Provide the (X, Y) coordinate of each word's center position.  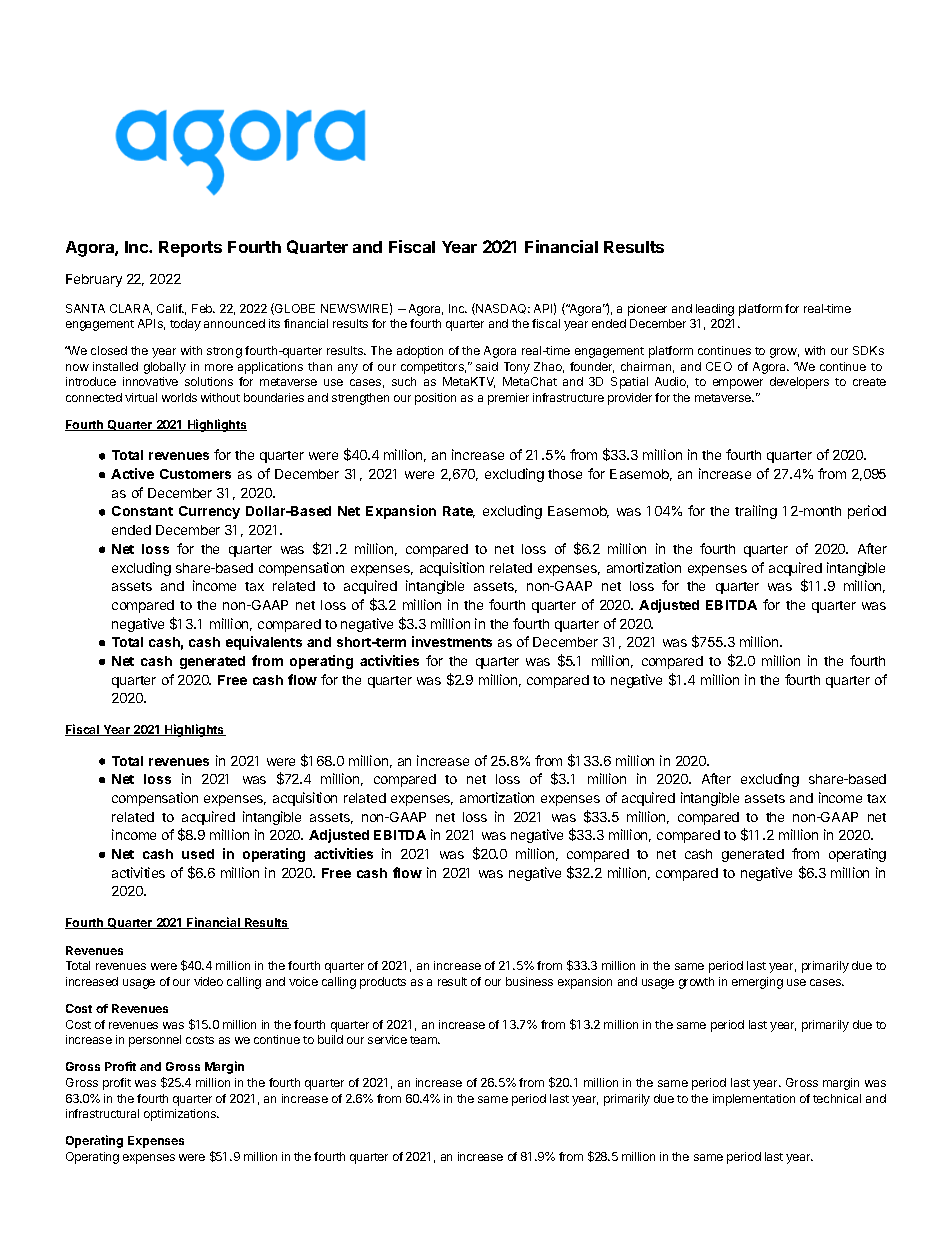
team (425, 1040)
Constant (142, 511)
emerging (757, 983)
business (529, 981)
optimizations (181, 1115)
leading (715, 310)
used (198, 854)
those (565, 474)
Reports (190, 249)
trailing (756, 512)
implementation (754, 1100)
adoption (420, 352)
